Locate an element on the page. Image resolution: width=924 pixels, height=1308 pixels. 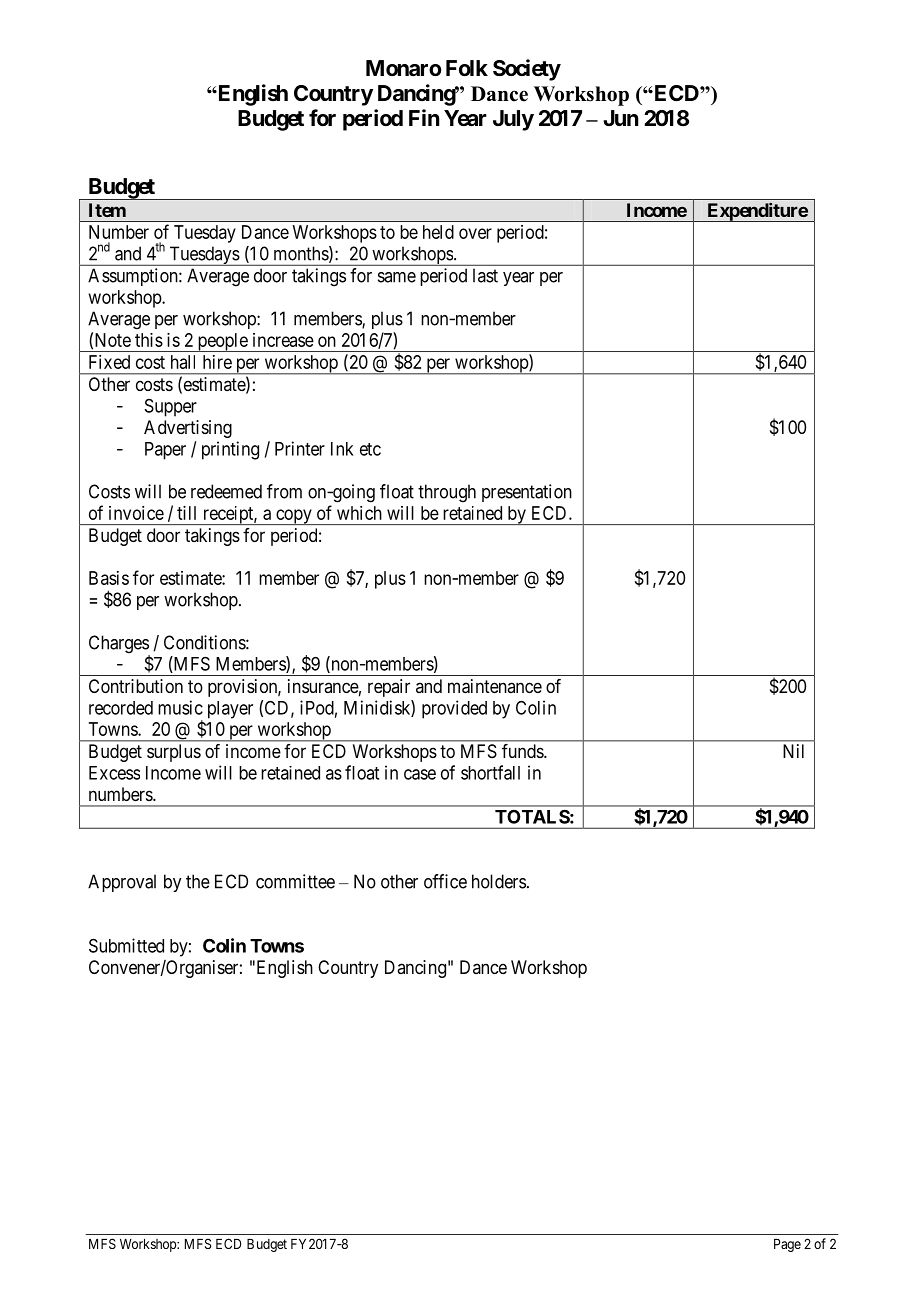
Page is located at coordinates (787, 1245).
